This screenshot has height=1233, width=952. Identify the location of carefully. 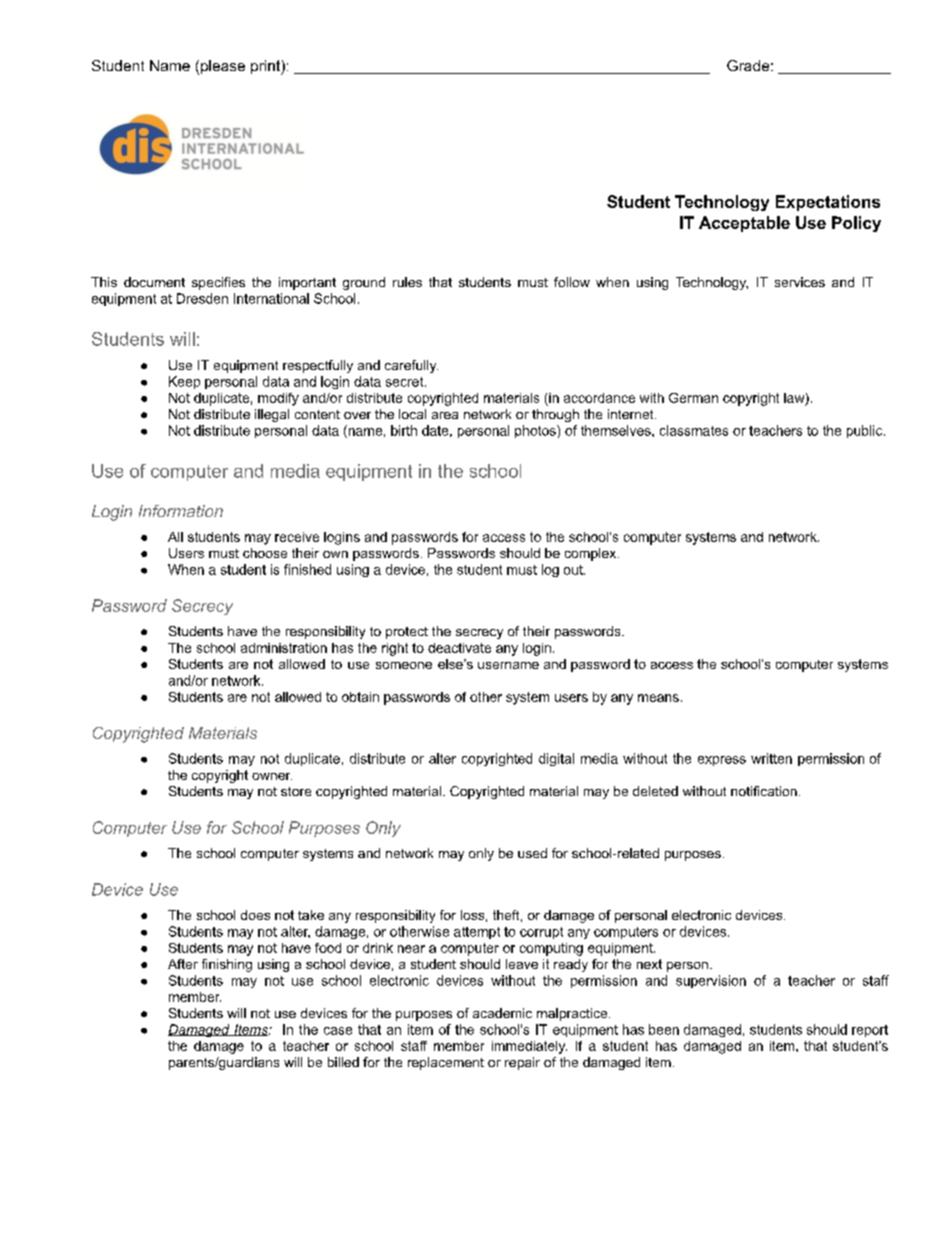
(411, 366).
